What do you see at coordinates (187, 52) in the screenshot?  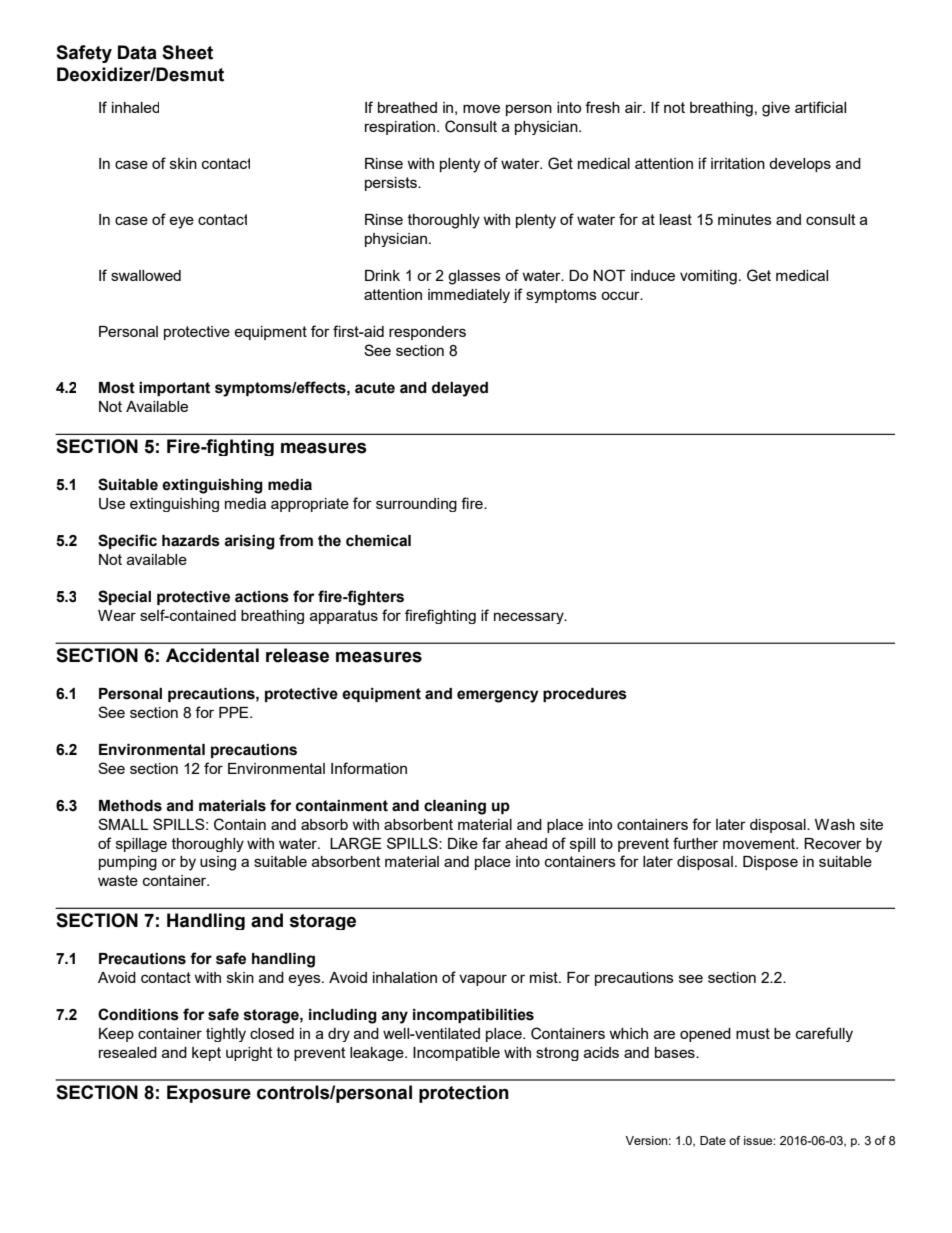 I see `Sheet` at bounding box center [187, 52].
